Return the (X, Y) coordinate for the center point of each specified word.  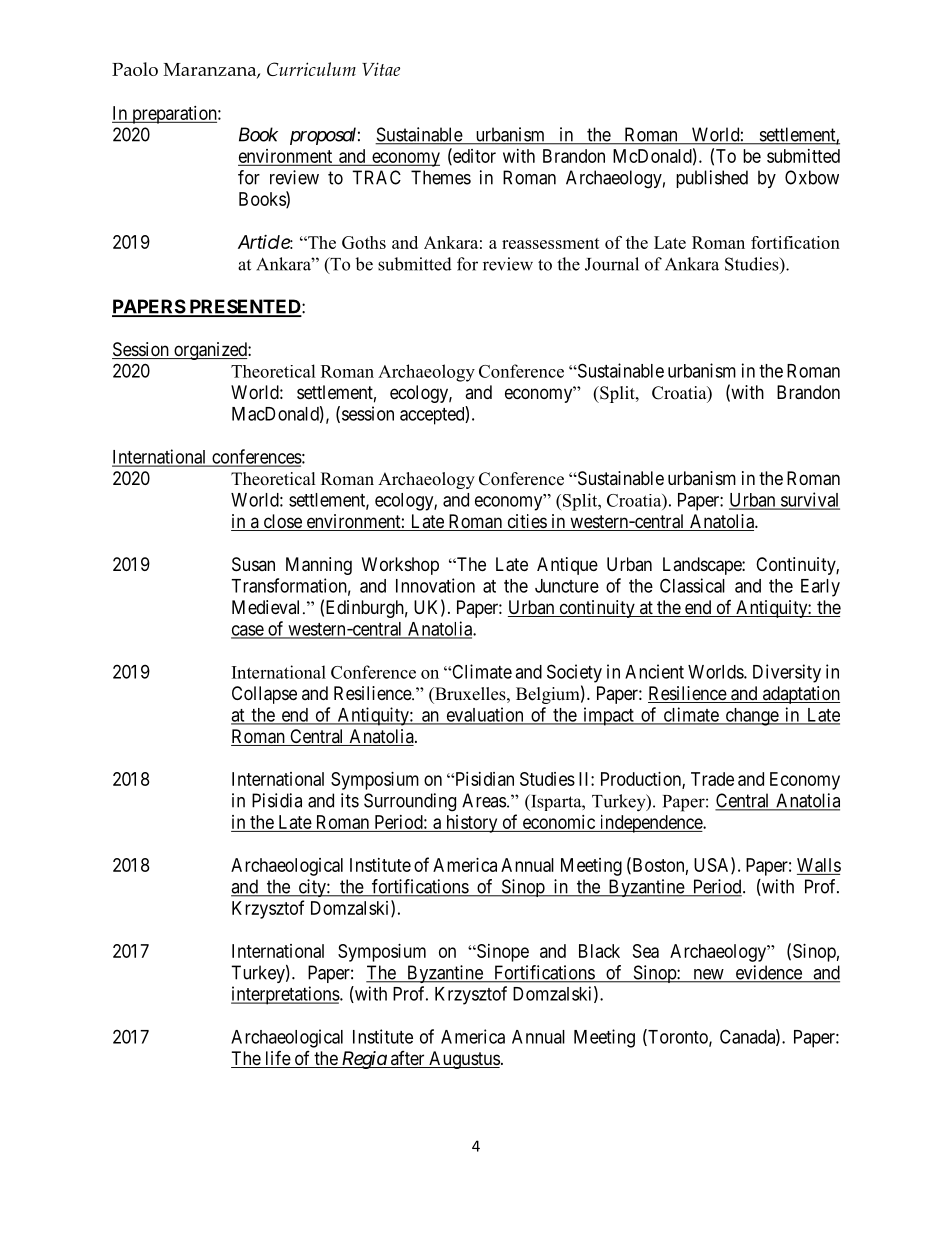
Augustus (463, 1060)
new (708, 975)
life (277, 1059)
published (712, 179)
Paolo (135, 69)
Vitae (381, 69)
